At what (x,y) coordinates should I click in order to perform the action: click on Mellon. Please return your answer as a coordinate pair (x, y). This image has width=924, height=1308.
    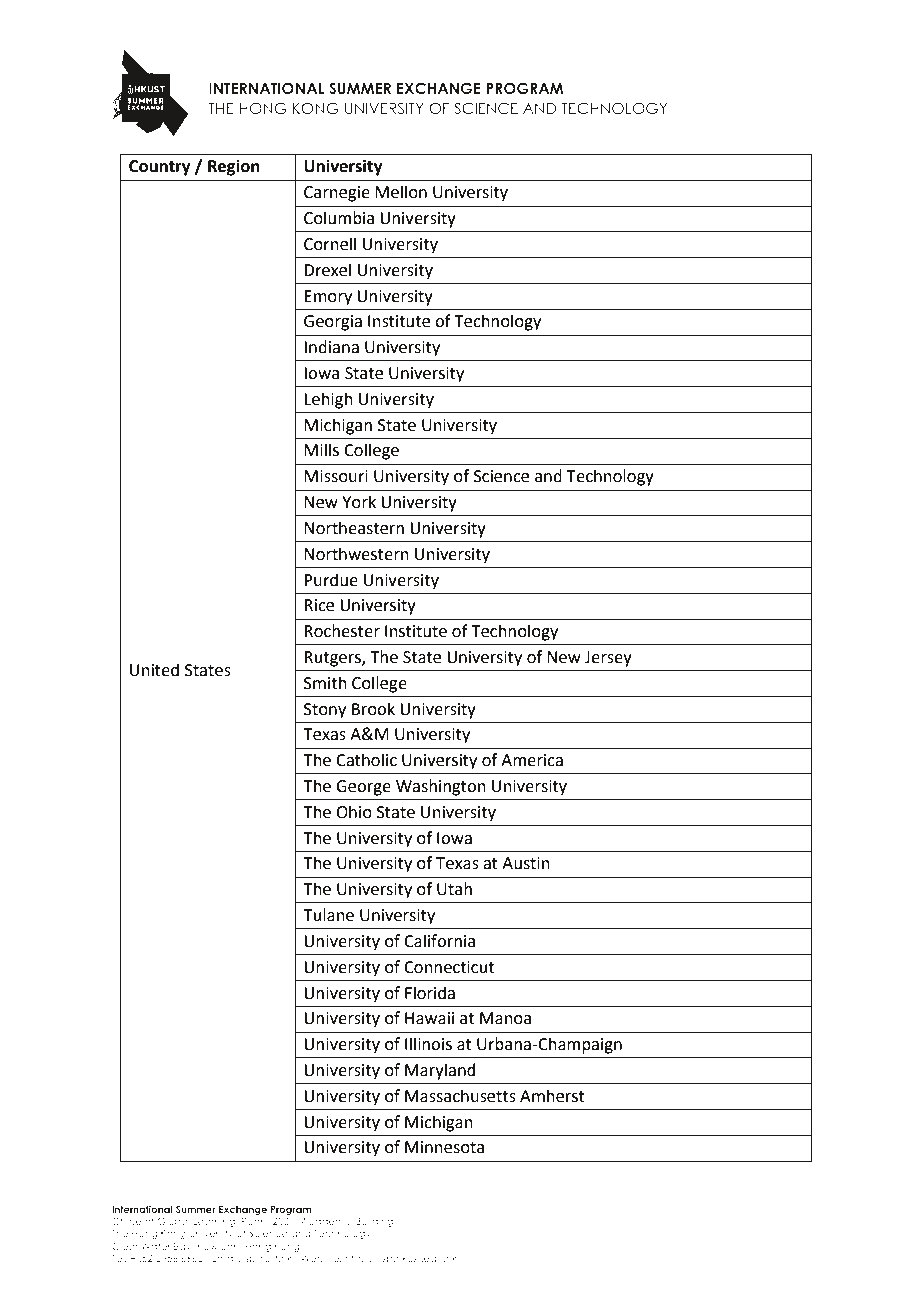
    Looking at the image, I should click on (401, 192).
